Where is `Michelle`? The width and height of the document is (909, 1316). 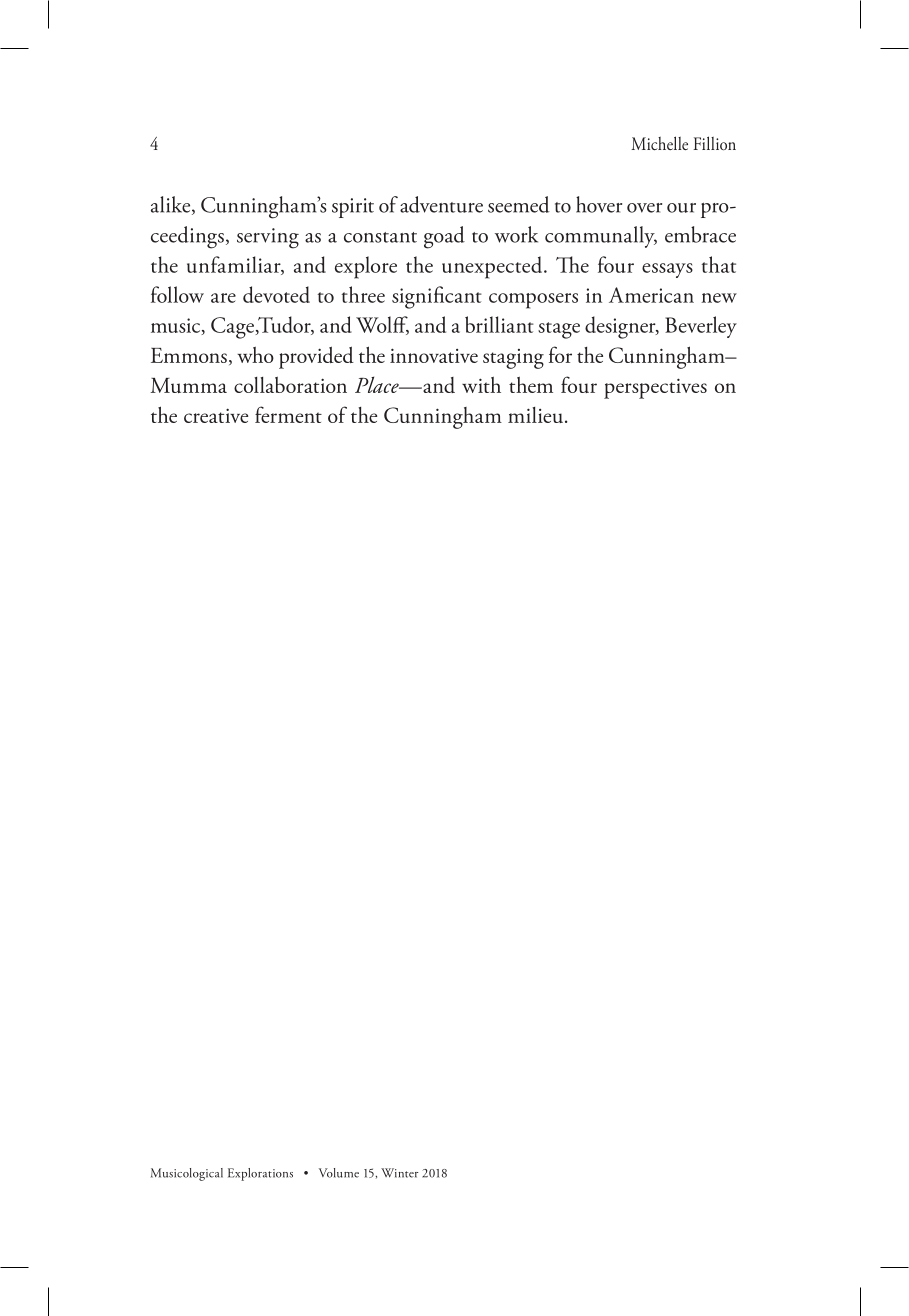
Michelle is located at coordinates (659, 143).
